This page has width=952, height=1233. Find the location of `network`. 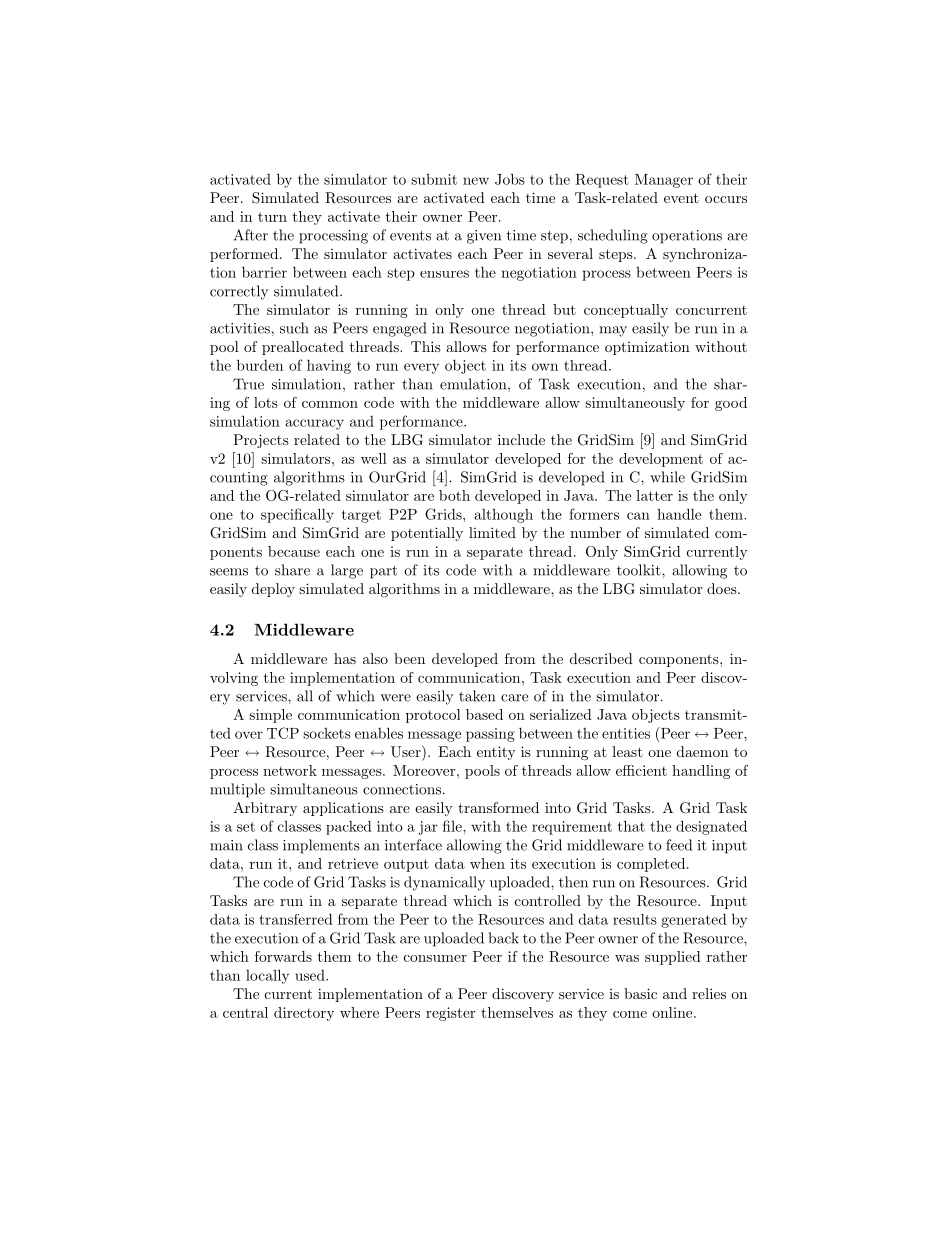

network is located at coordinates (290, 770).
